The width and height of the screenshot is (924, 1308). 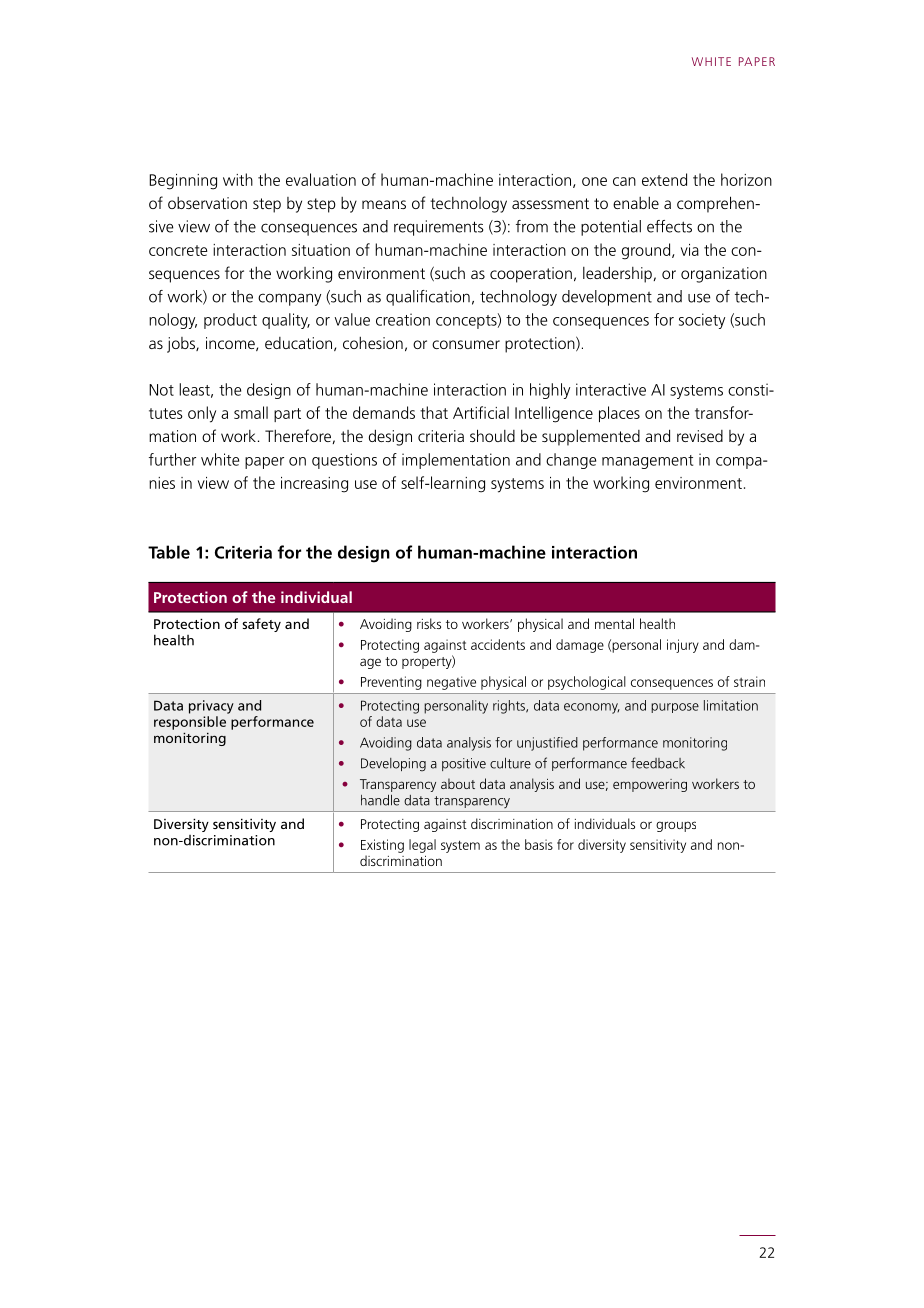 I want to click on mental, so click(x=614, y=623).
